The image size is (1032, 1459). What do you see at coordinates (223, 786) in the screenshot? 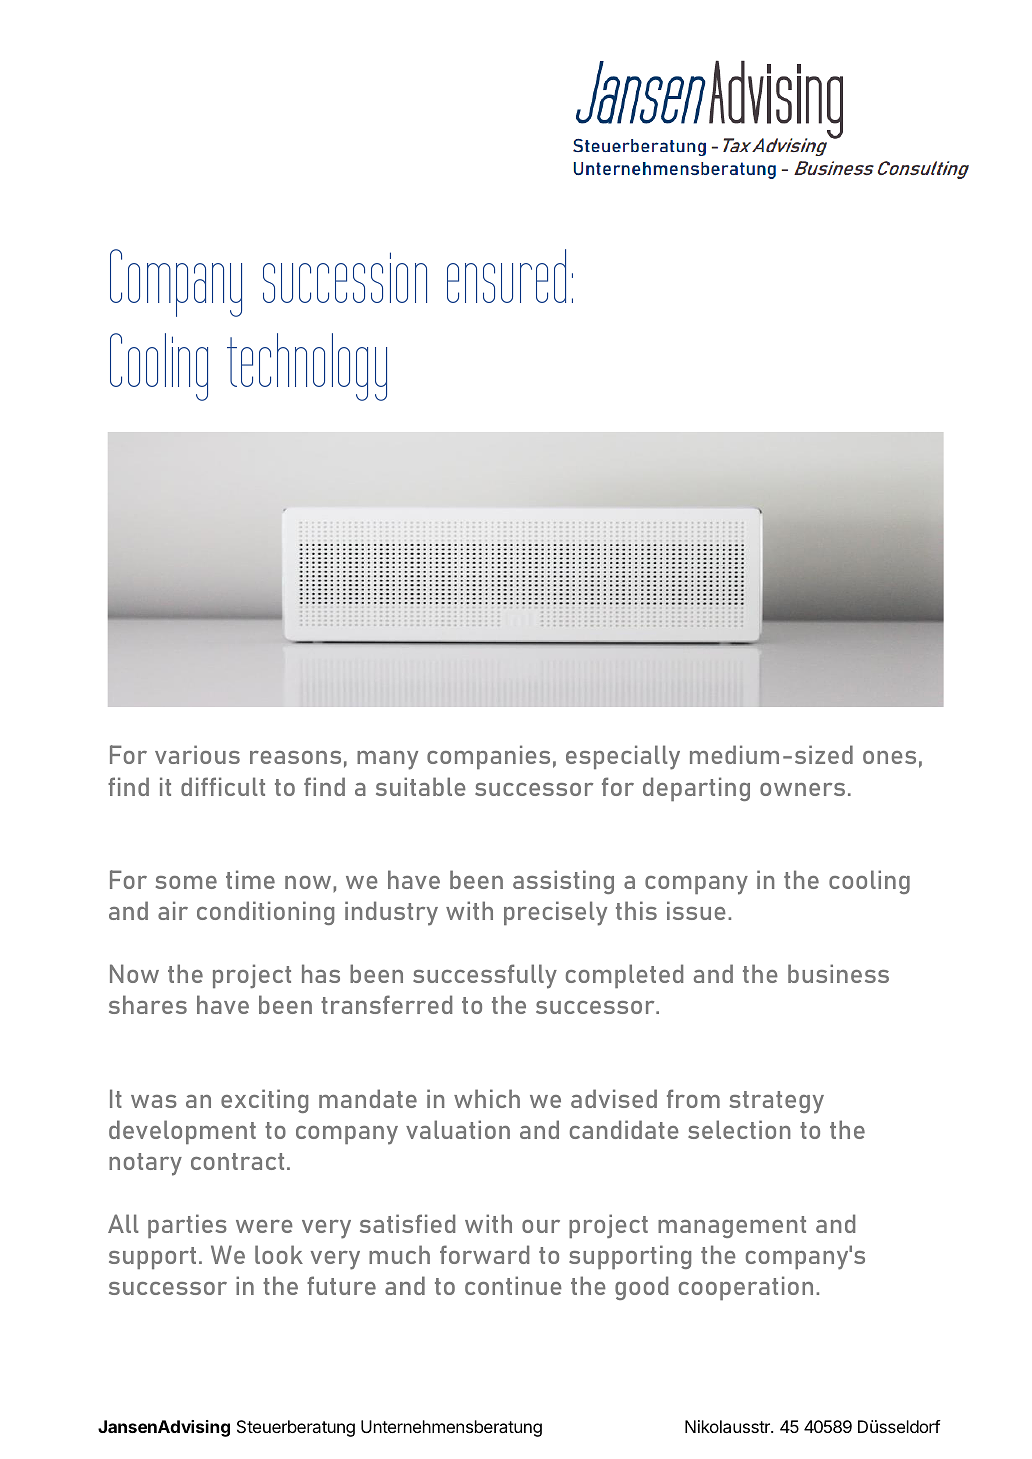
I see `difficult` at bounding box center [223, 786].
